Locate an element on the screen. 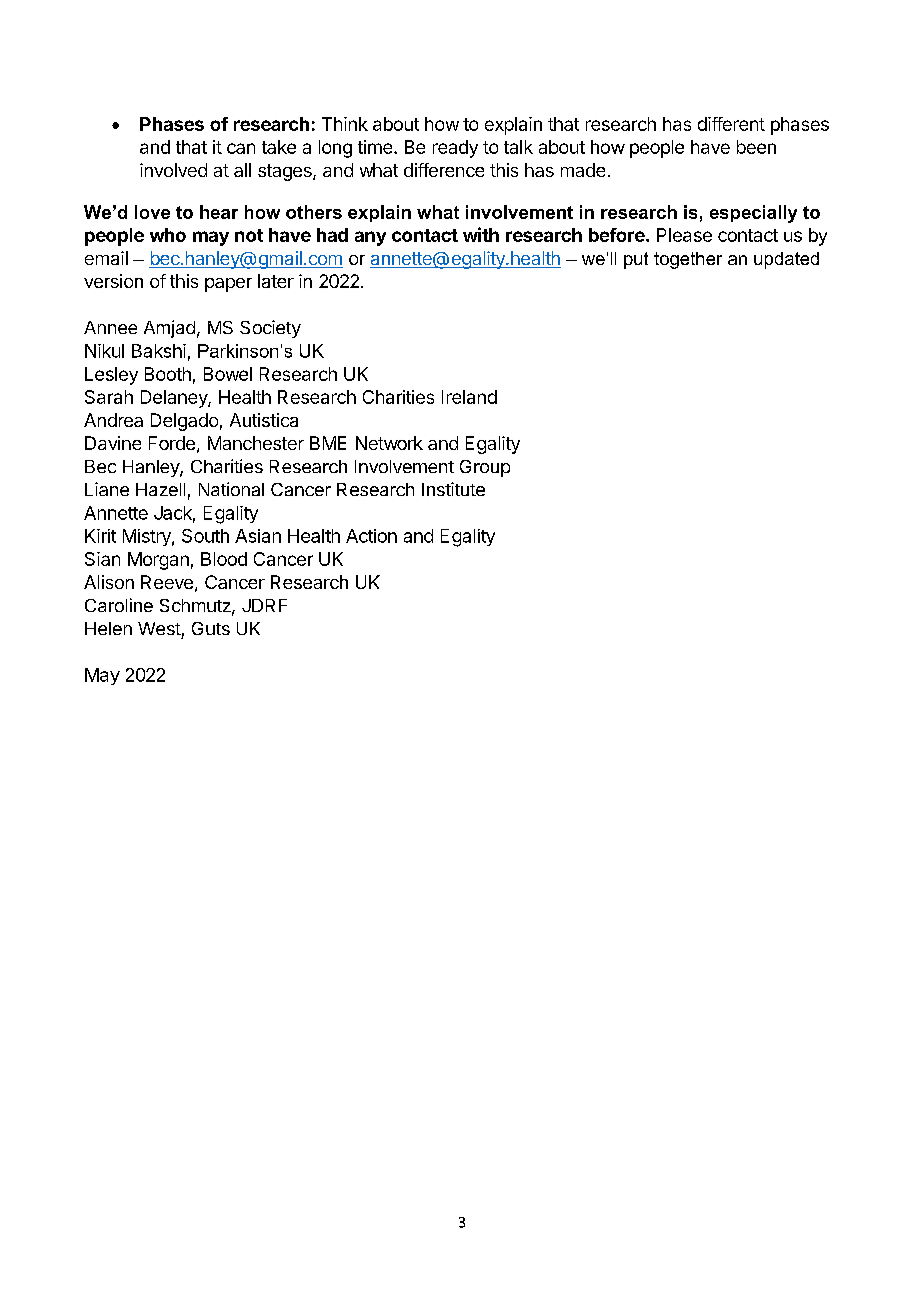  Guts is located at coordinates (211, 628).
